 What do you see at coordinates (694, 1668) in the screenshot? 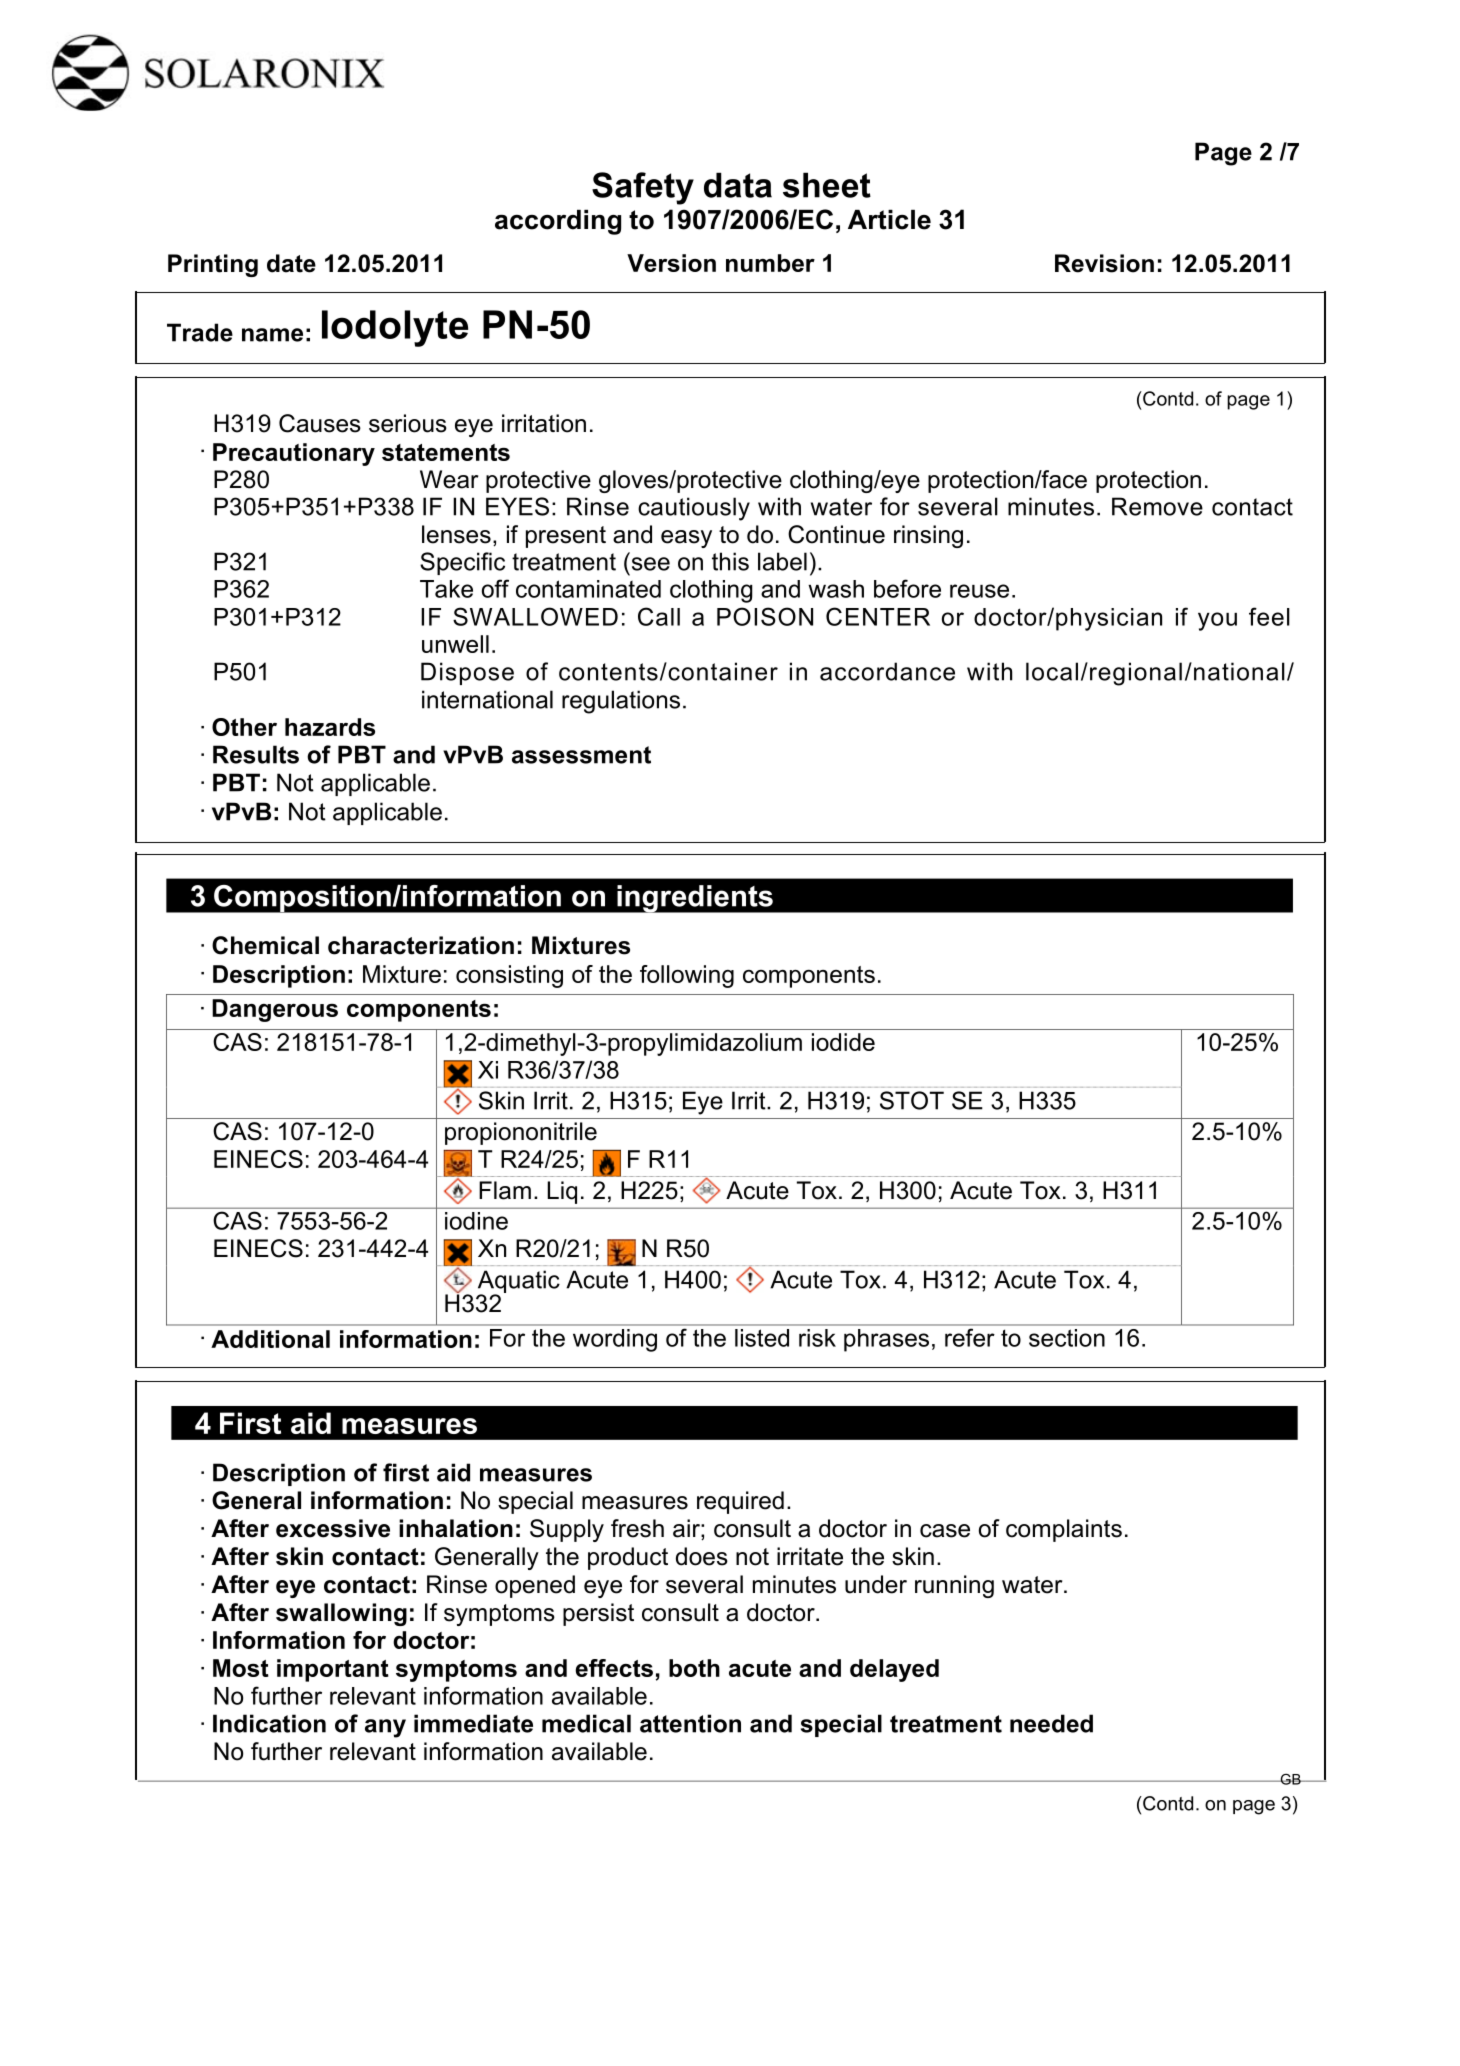
I see `both` at bounding box center [694, 1668].
